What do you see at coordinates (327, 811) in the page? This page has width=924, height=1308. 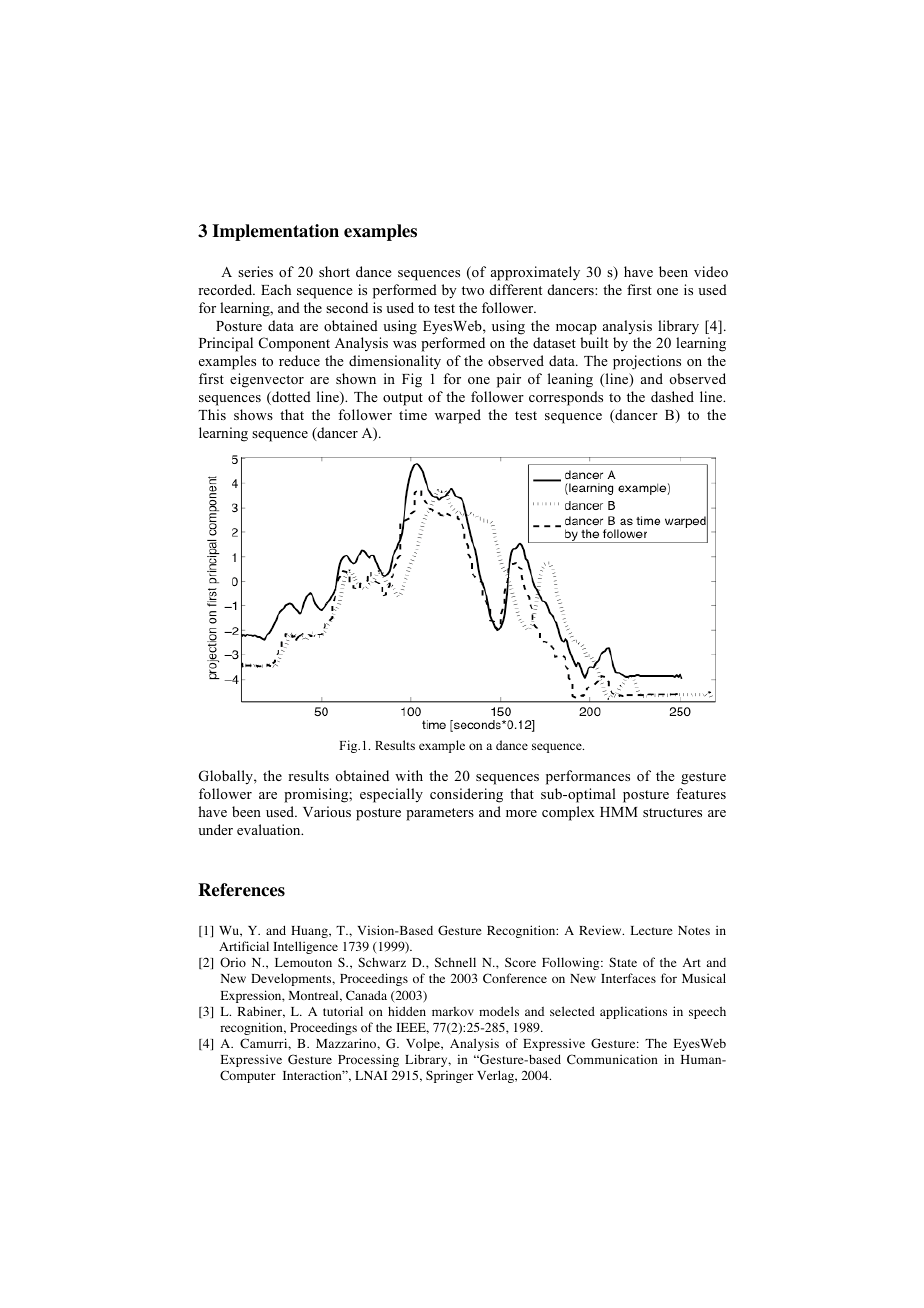 I see `Various` at bounding box center [327, 811].
